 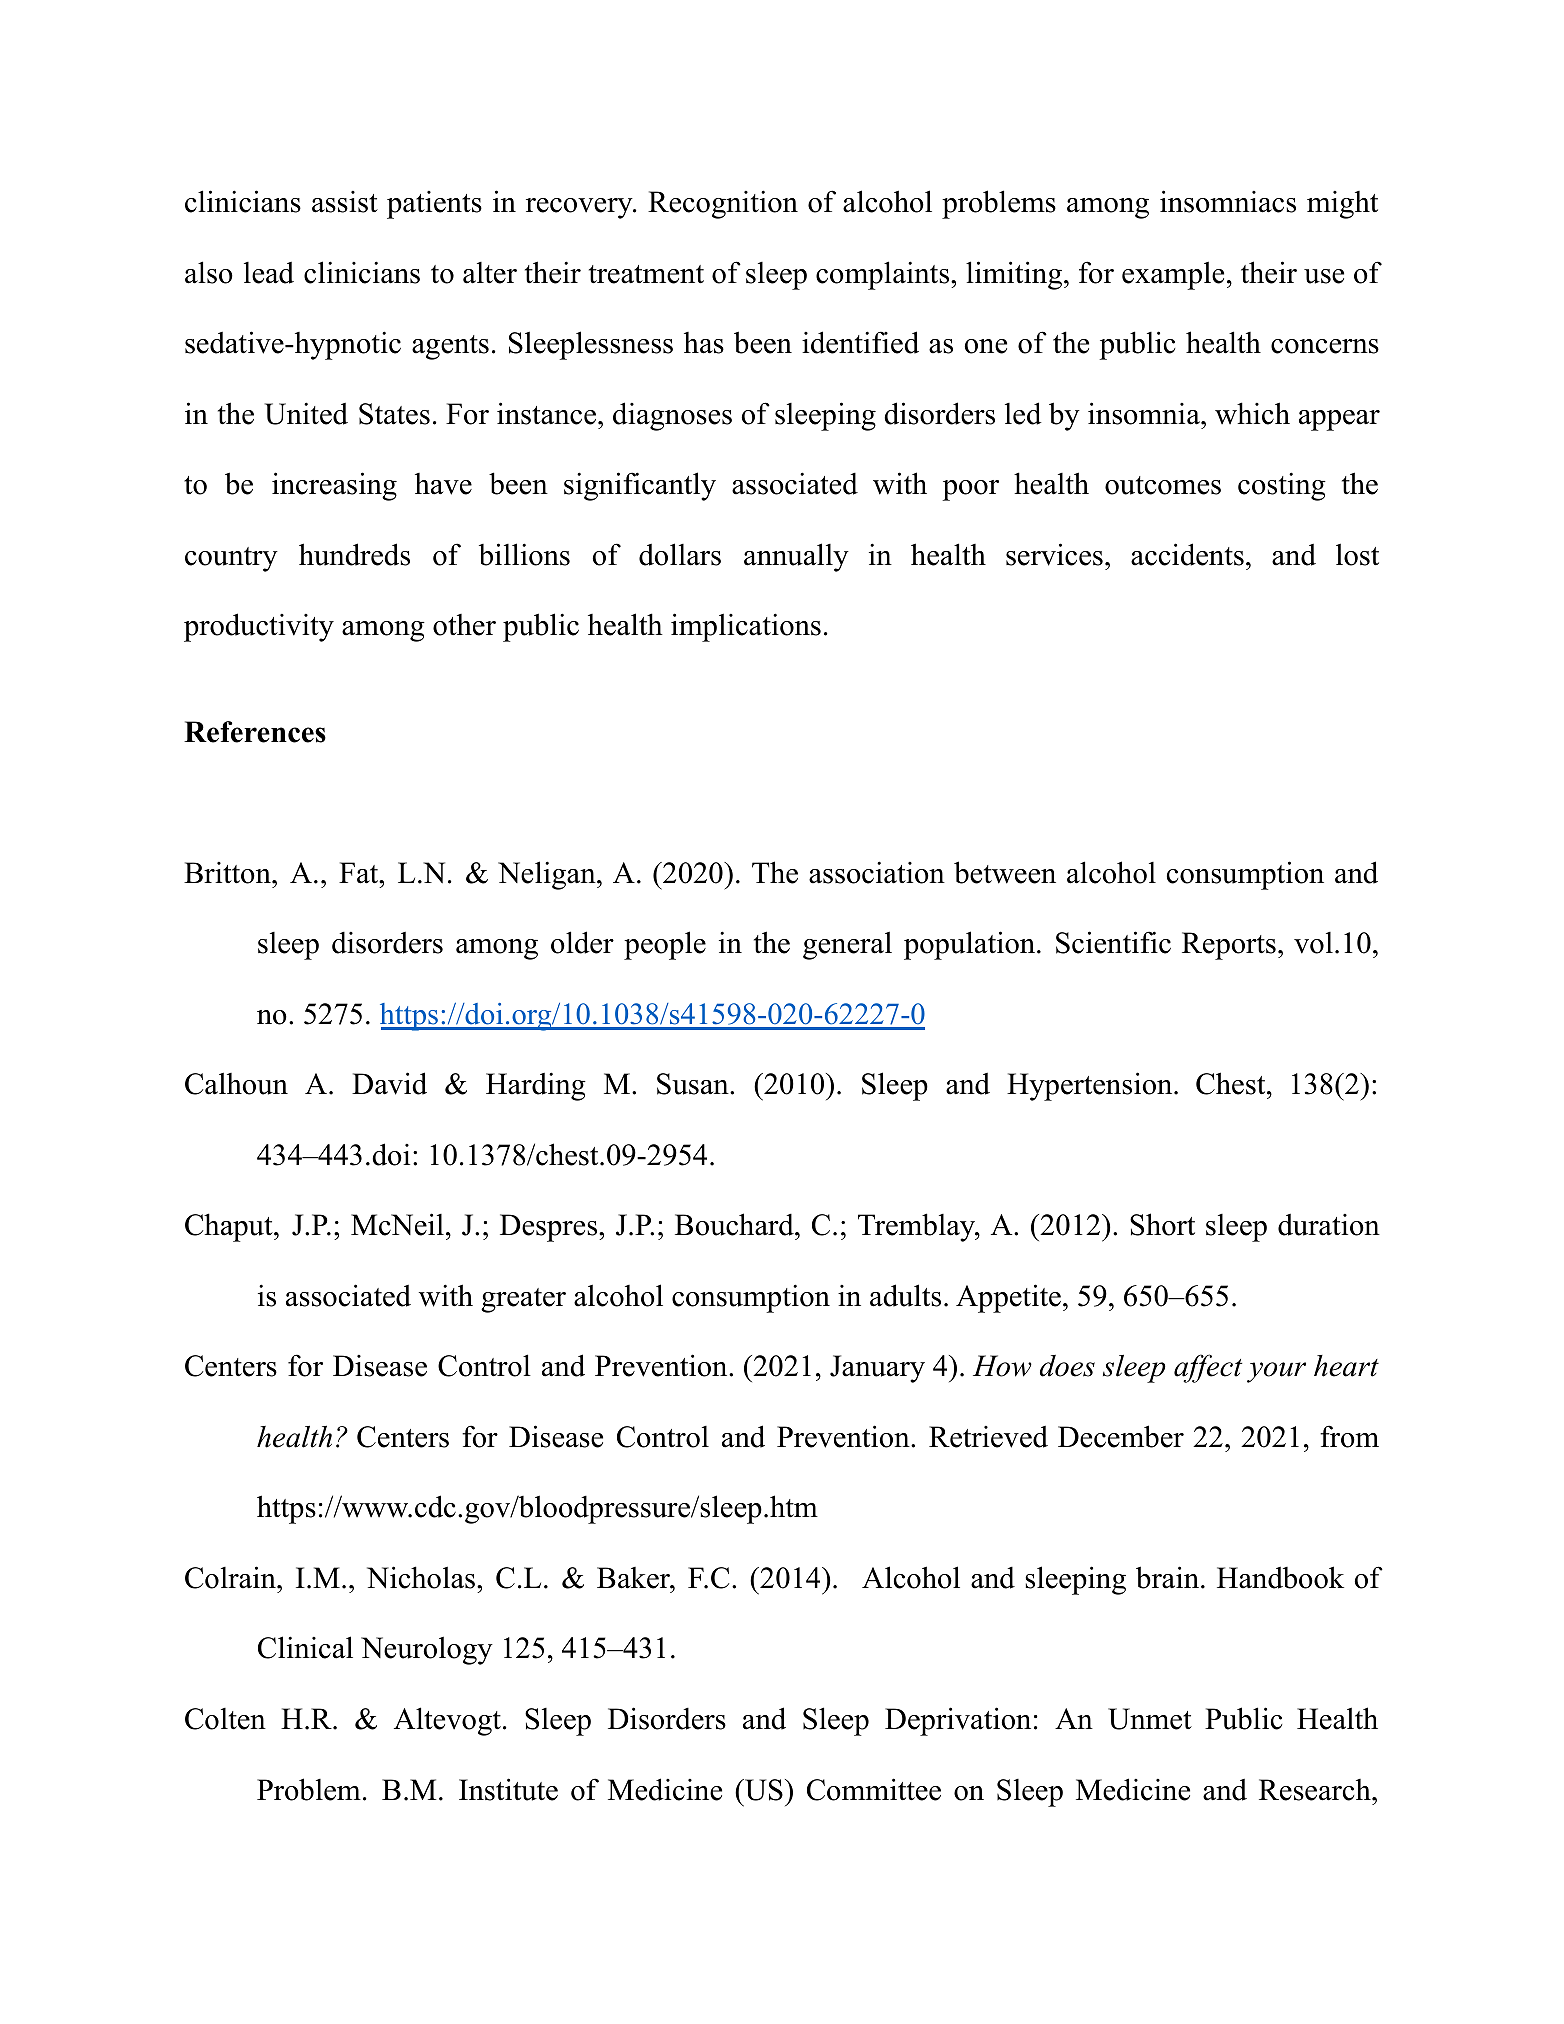 I want to click on Clinical, so click(x=305, y=1647).
